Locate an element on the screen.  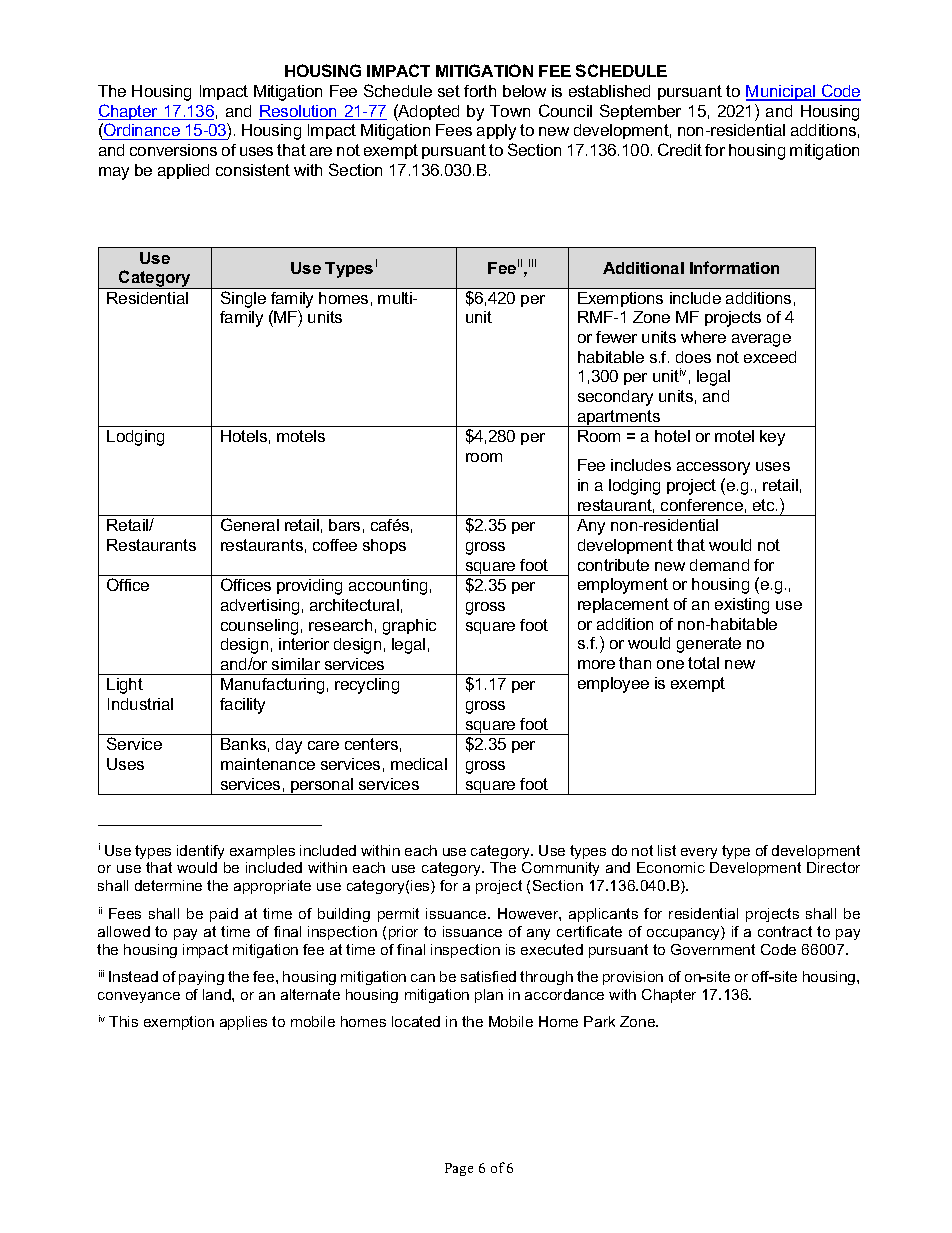
Municipal is located at coordinates (782, 93).
